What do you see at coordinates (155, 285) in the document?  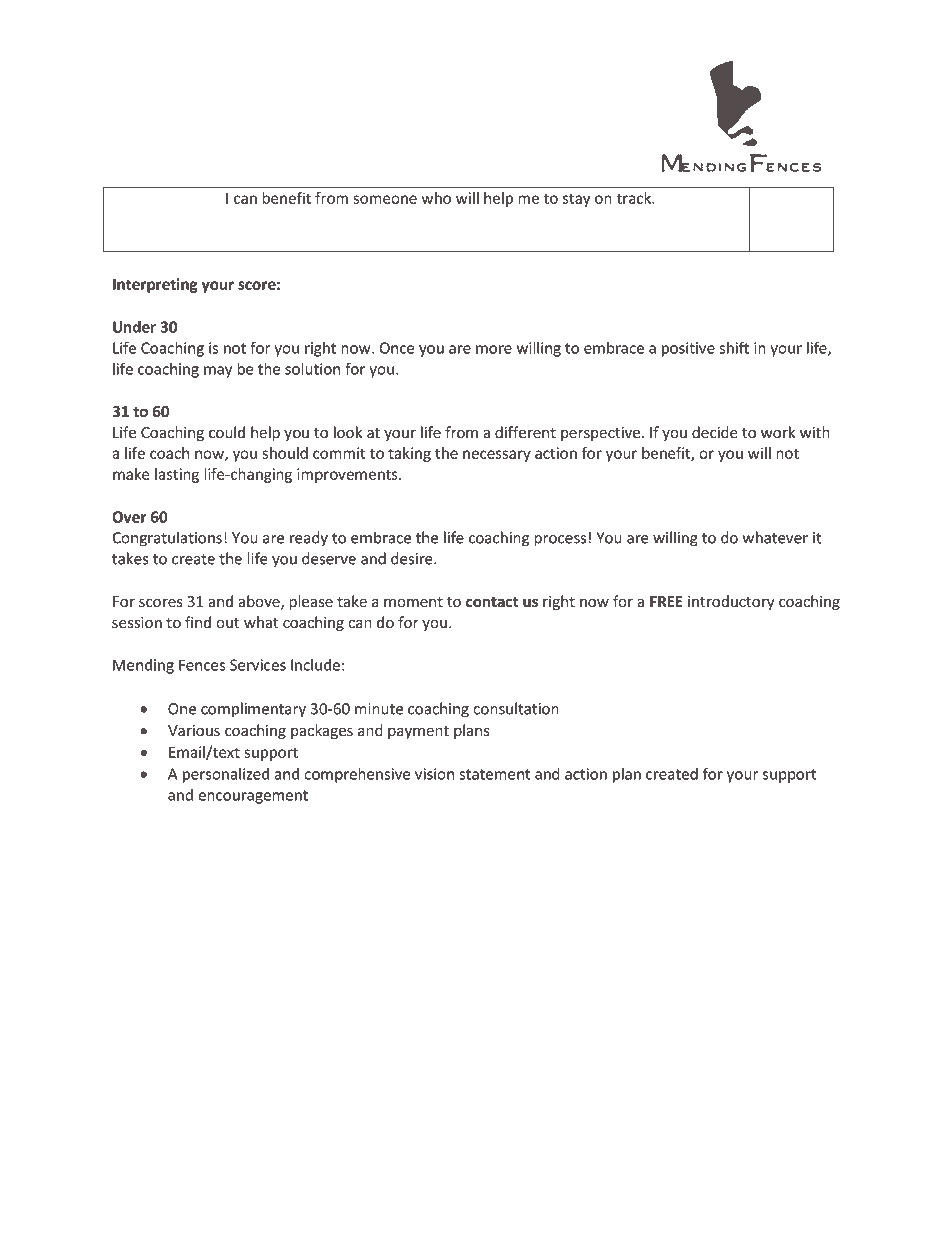 I see `Interpreting` at bounding box center [155, 285].
